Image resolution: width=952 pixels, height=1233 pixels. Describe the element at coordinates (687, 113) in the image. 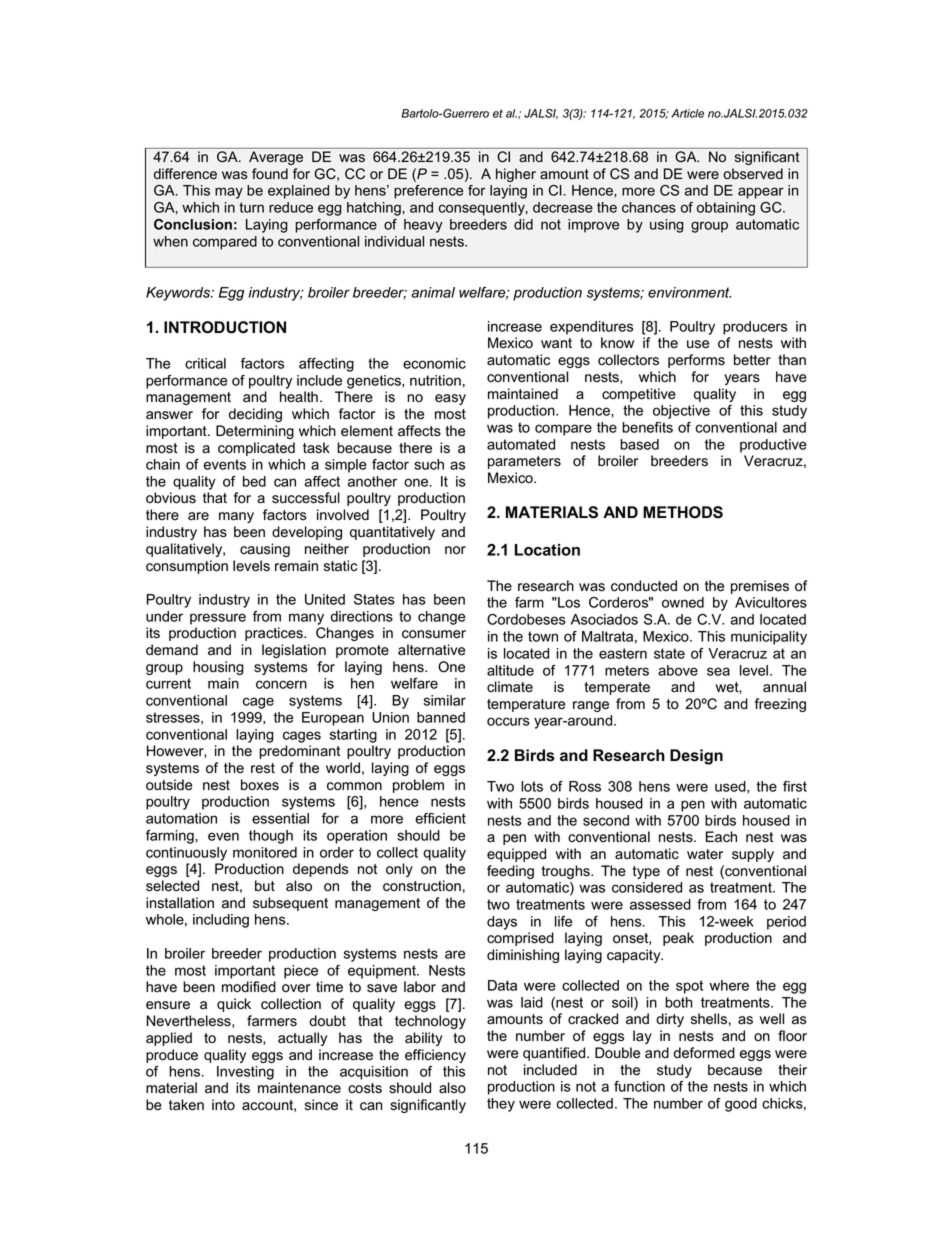

I see `Article` at that location.
